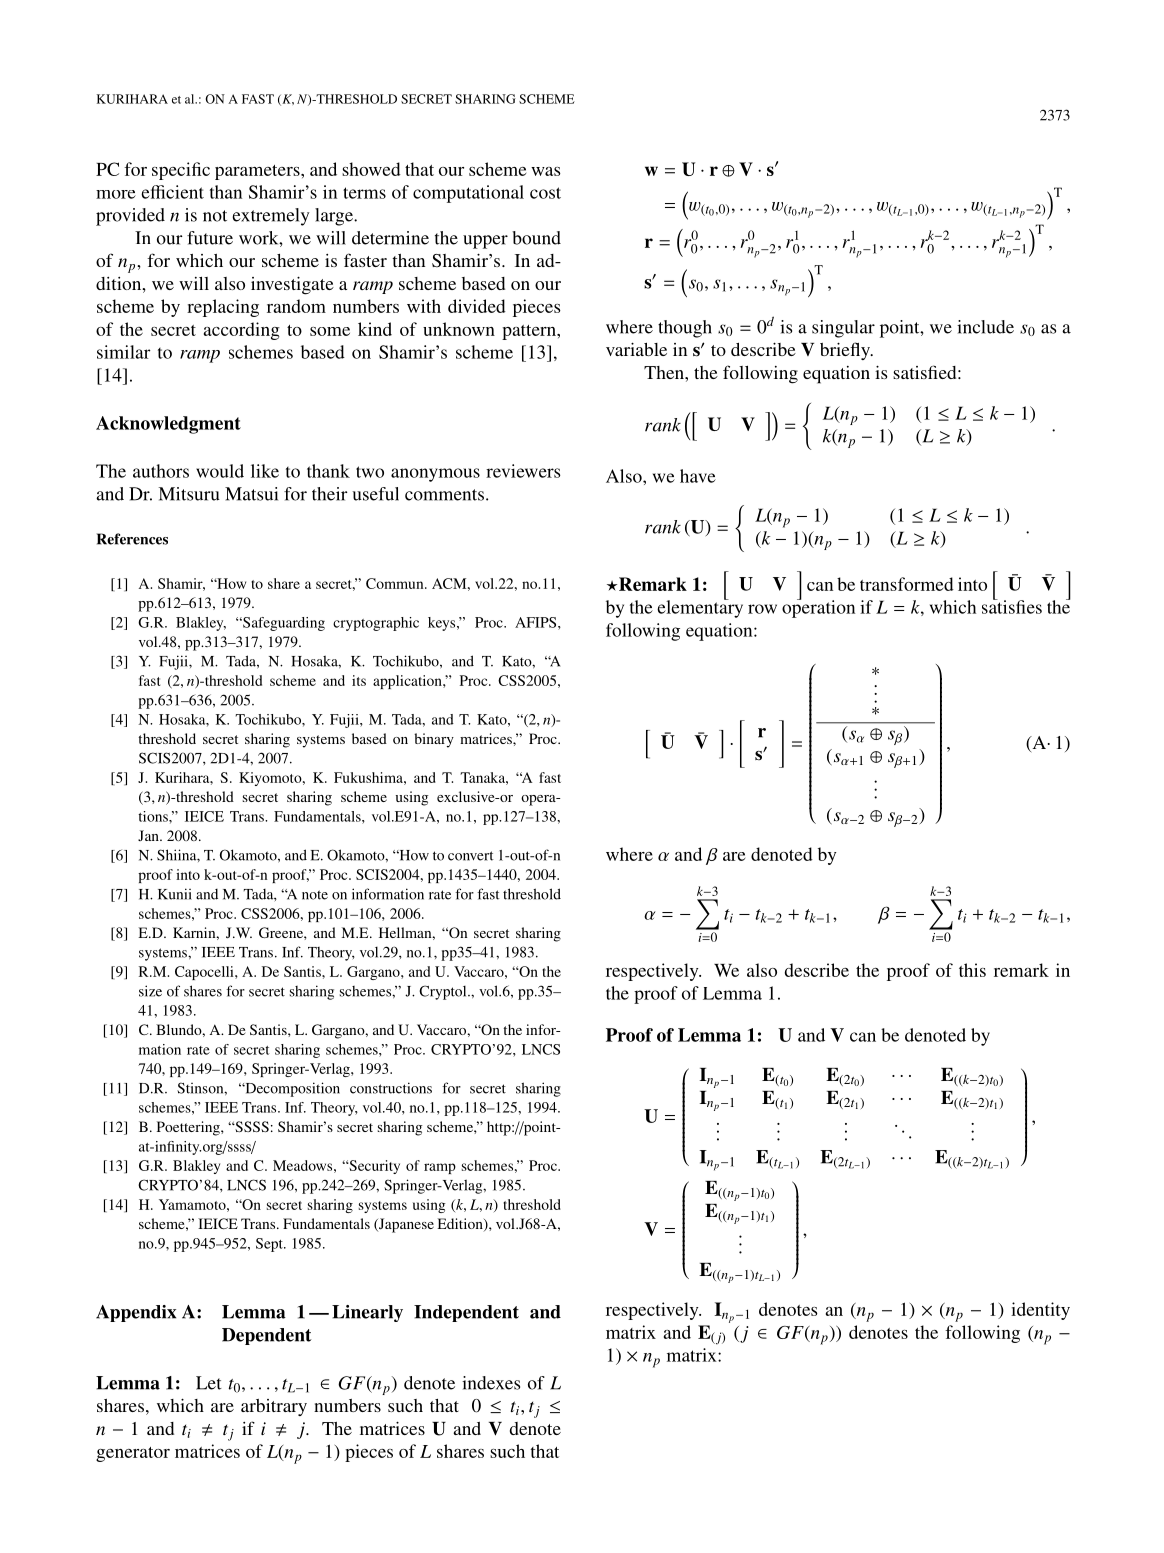 The width and height of the image is (1164, 1553). I want to click on reviewers, so click(523, 471).
